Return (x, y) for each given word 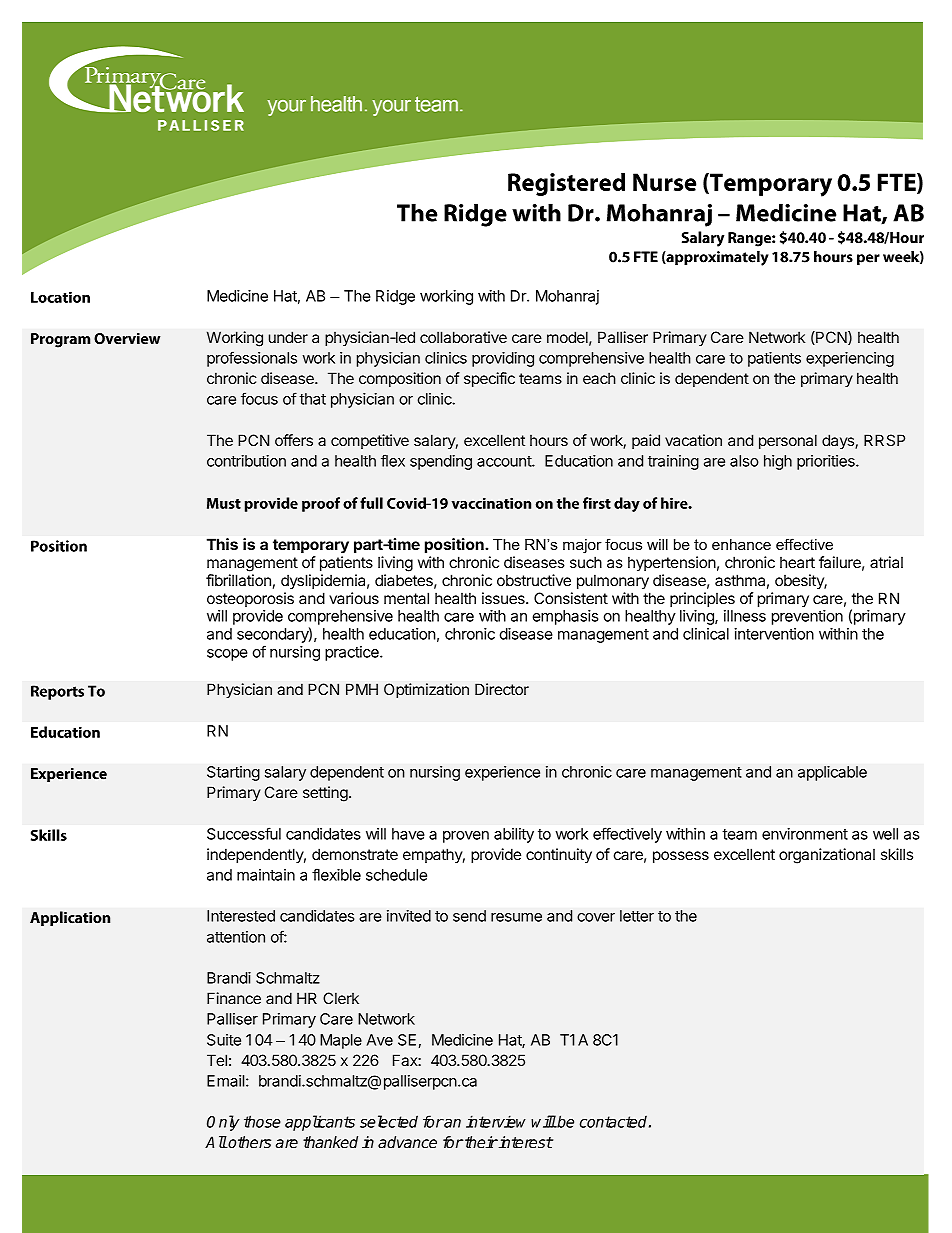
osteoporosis (250, 599)
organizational (827, 856)
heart (797, 562)
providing (503, 359)
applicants (320, 1123)
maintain (266, 875)
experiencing (850, 359)
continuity (559, 855)
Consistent (571, 598)
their (480, 1142)
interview (496, 1121)
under (288, 337)
